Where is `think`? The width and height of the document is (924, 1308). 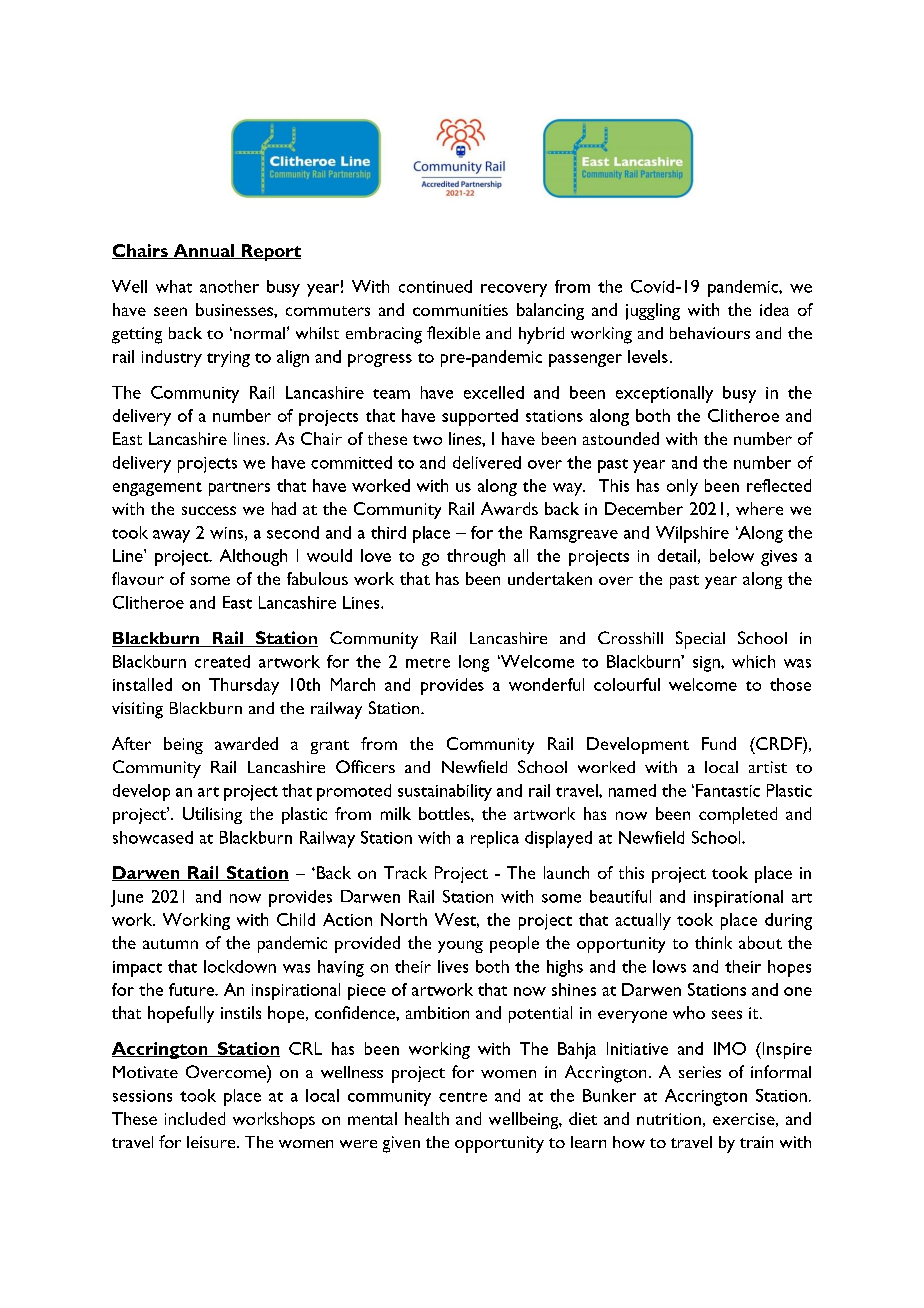 think is located at coordinates (713, 942).
